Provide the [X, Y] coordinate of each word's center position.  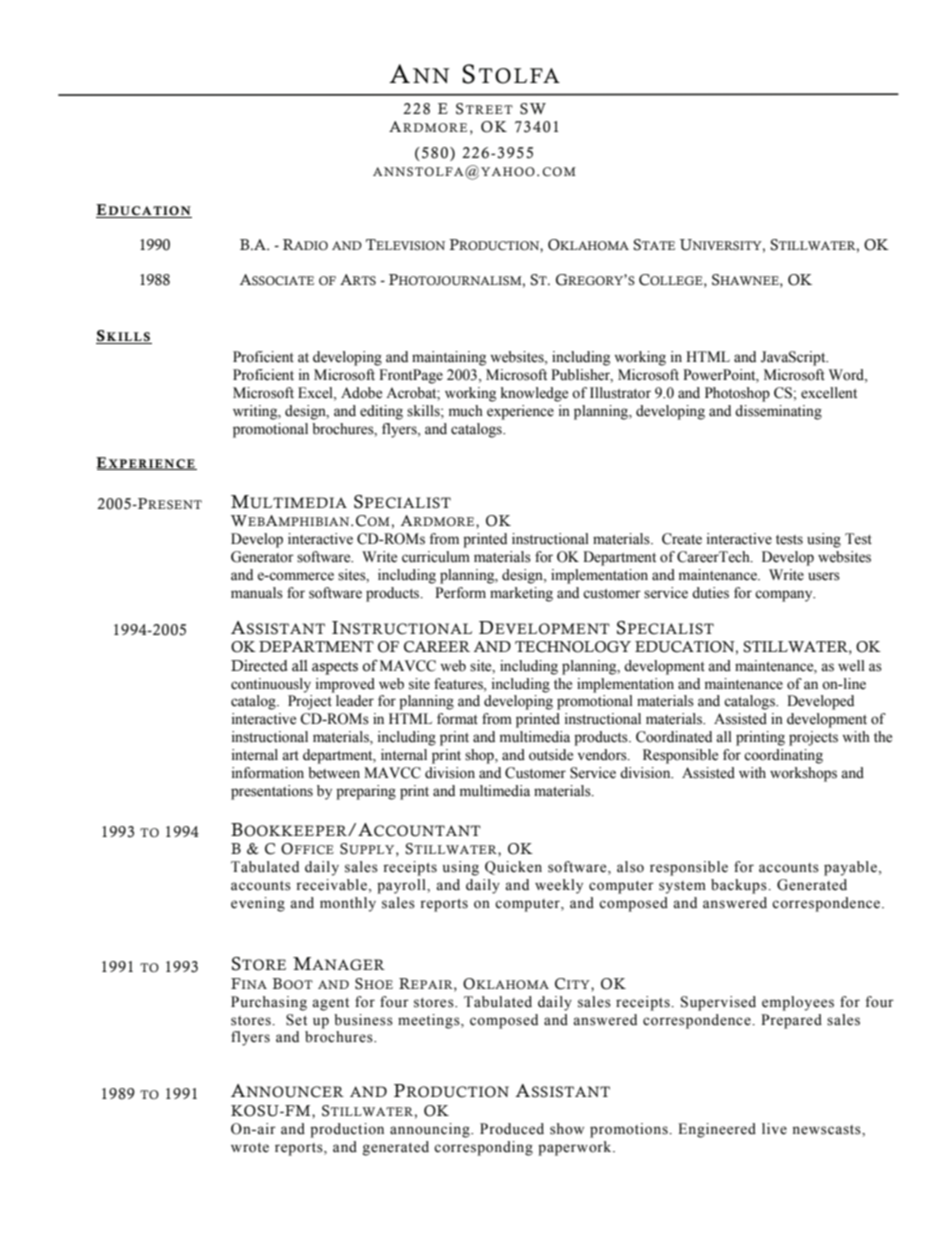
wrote [250, 1148]
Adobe [361, 393]
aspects [335, 668]
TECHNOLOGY [573, 647]
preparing [366, 792]
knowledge [534, 394]
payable [850, 868]
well [851, 666]
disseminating [778, 412]
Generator [262, 557]
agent [330, 1004]
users [824, 576]
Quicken [513, 868]
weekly [559, 886]
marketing [521, 594]
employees [798, 1003]
